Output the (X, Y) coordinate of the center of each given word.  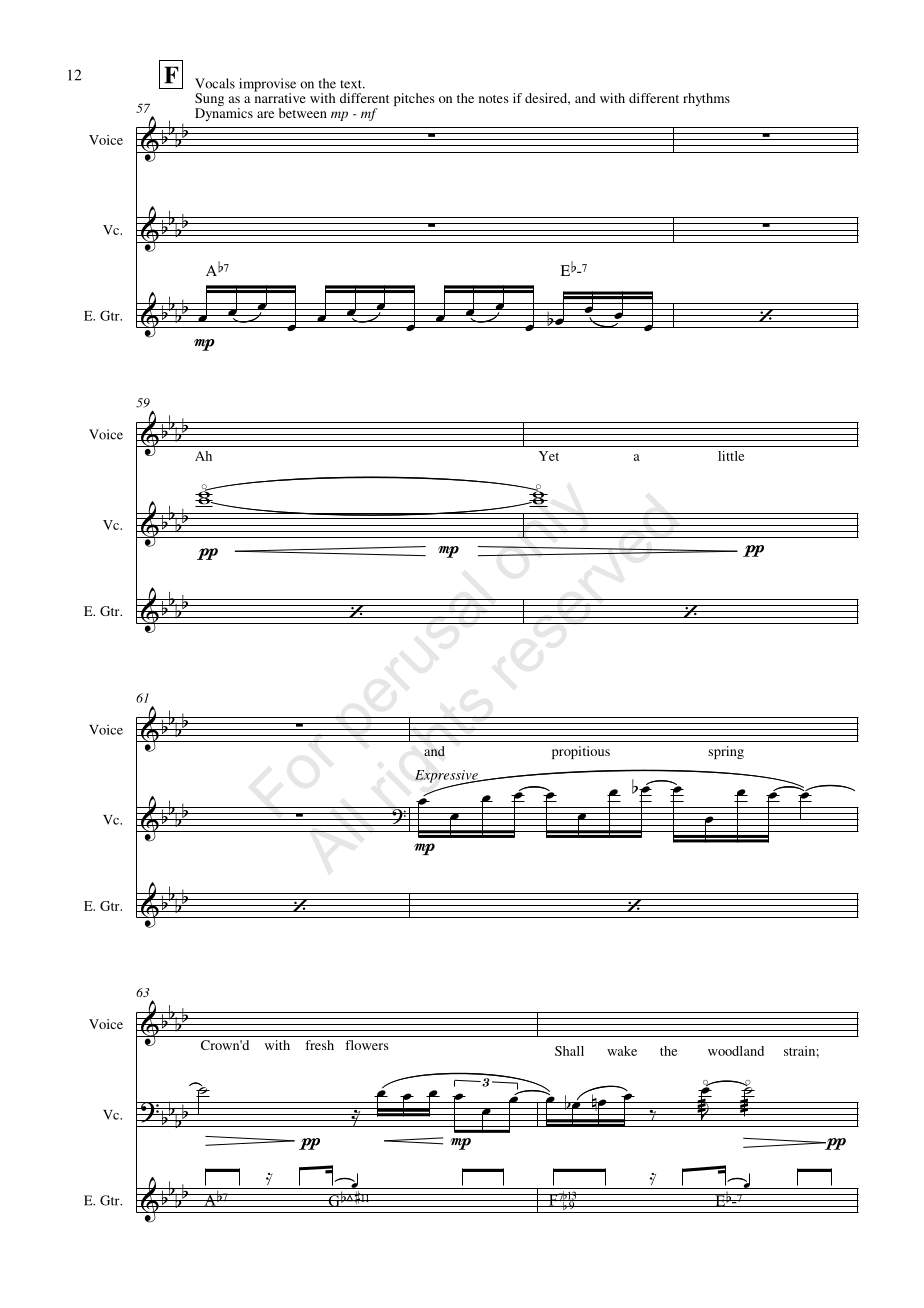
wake (622, 1051)
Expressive (447, 777)
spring (726, 752)
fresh (319, 1045)
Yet (549, 456)
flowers (367, 1045)
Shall (569, 1051)
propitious (581, 752)
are (265, 114)
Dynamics (224, 114)
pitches (414, 99)
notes (494, 99)
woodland (736, 1051)
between (303, 113)
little (731, 456)
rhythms (706, 99)
